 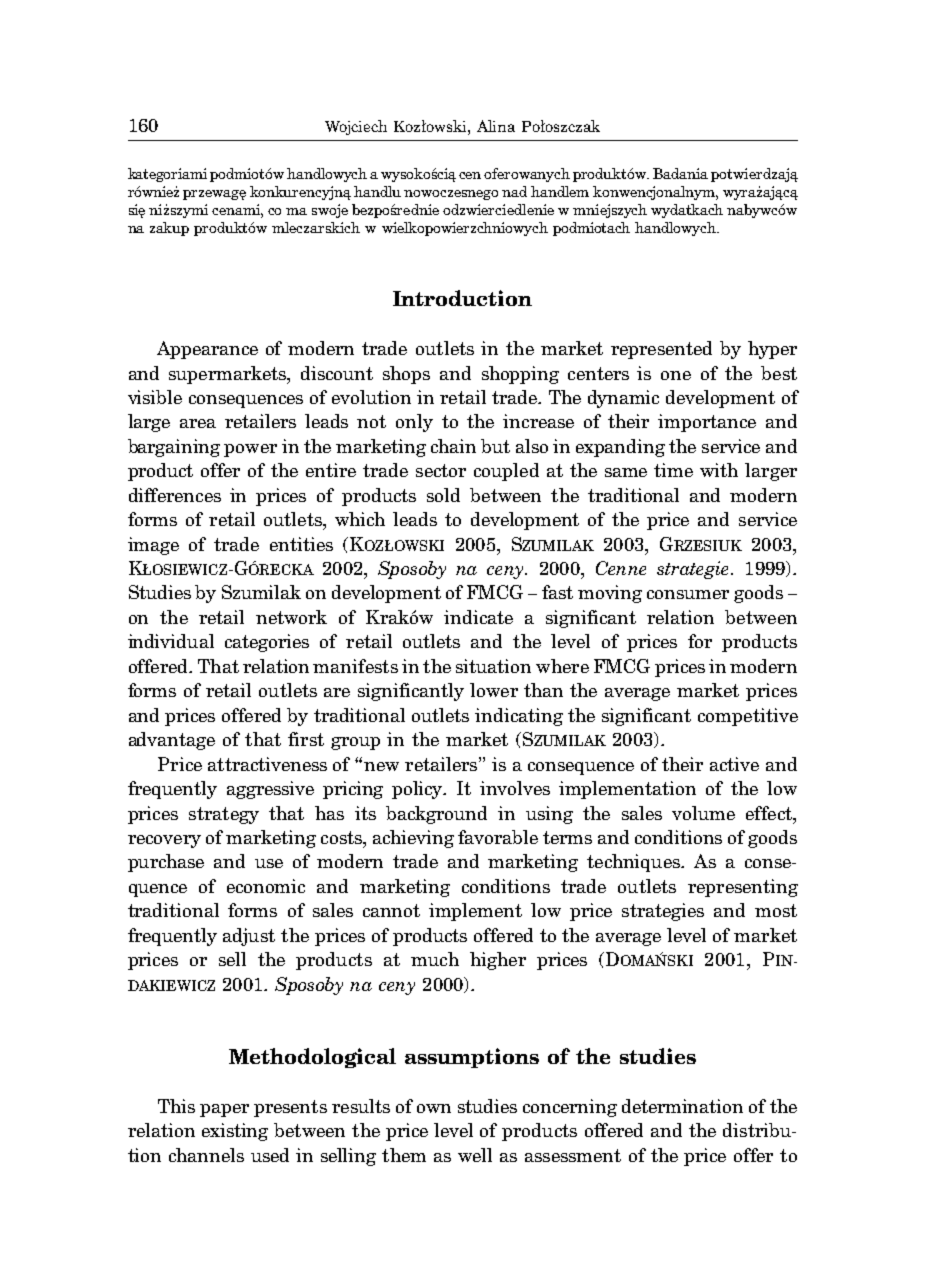 I want to click on representing, so click(x=743, y=888).
